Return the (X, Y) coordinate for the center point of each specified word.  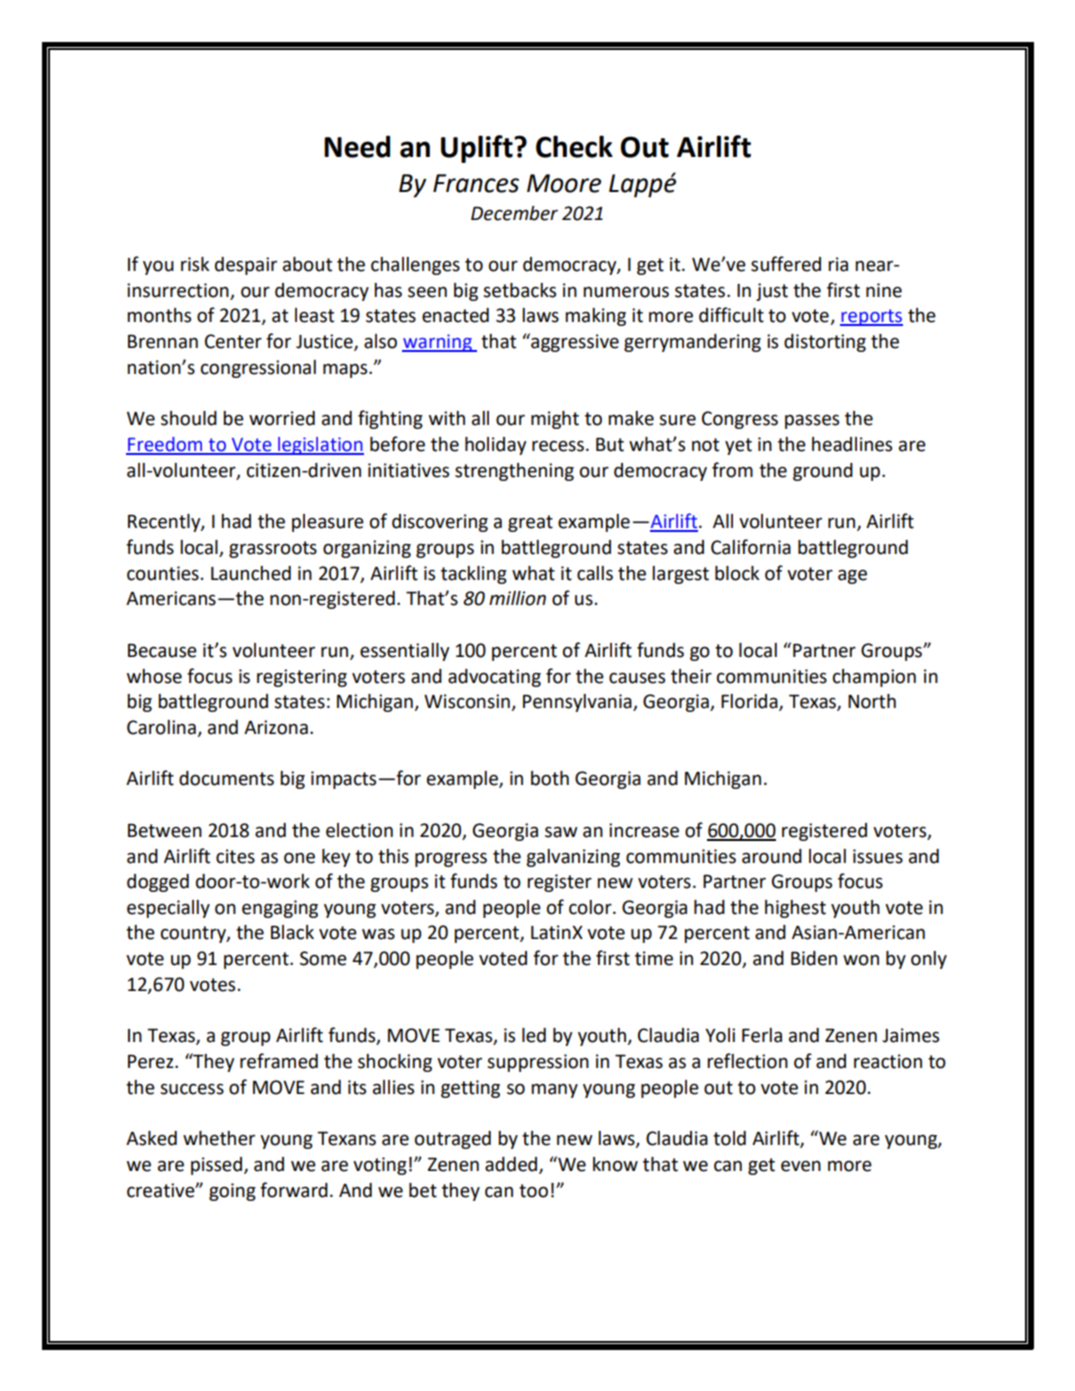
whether (219, 1138)
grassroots (273, 549)
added (512, 1165)
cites (235, 856)
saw (561, 832)
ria (838, 264)
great (530, 523)
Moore (564, 183)
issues (878, 856)
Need (357, 146)
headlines (852, 444)
